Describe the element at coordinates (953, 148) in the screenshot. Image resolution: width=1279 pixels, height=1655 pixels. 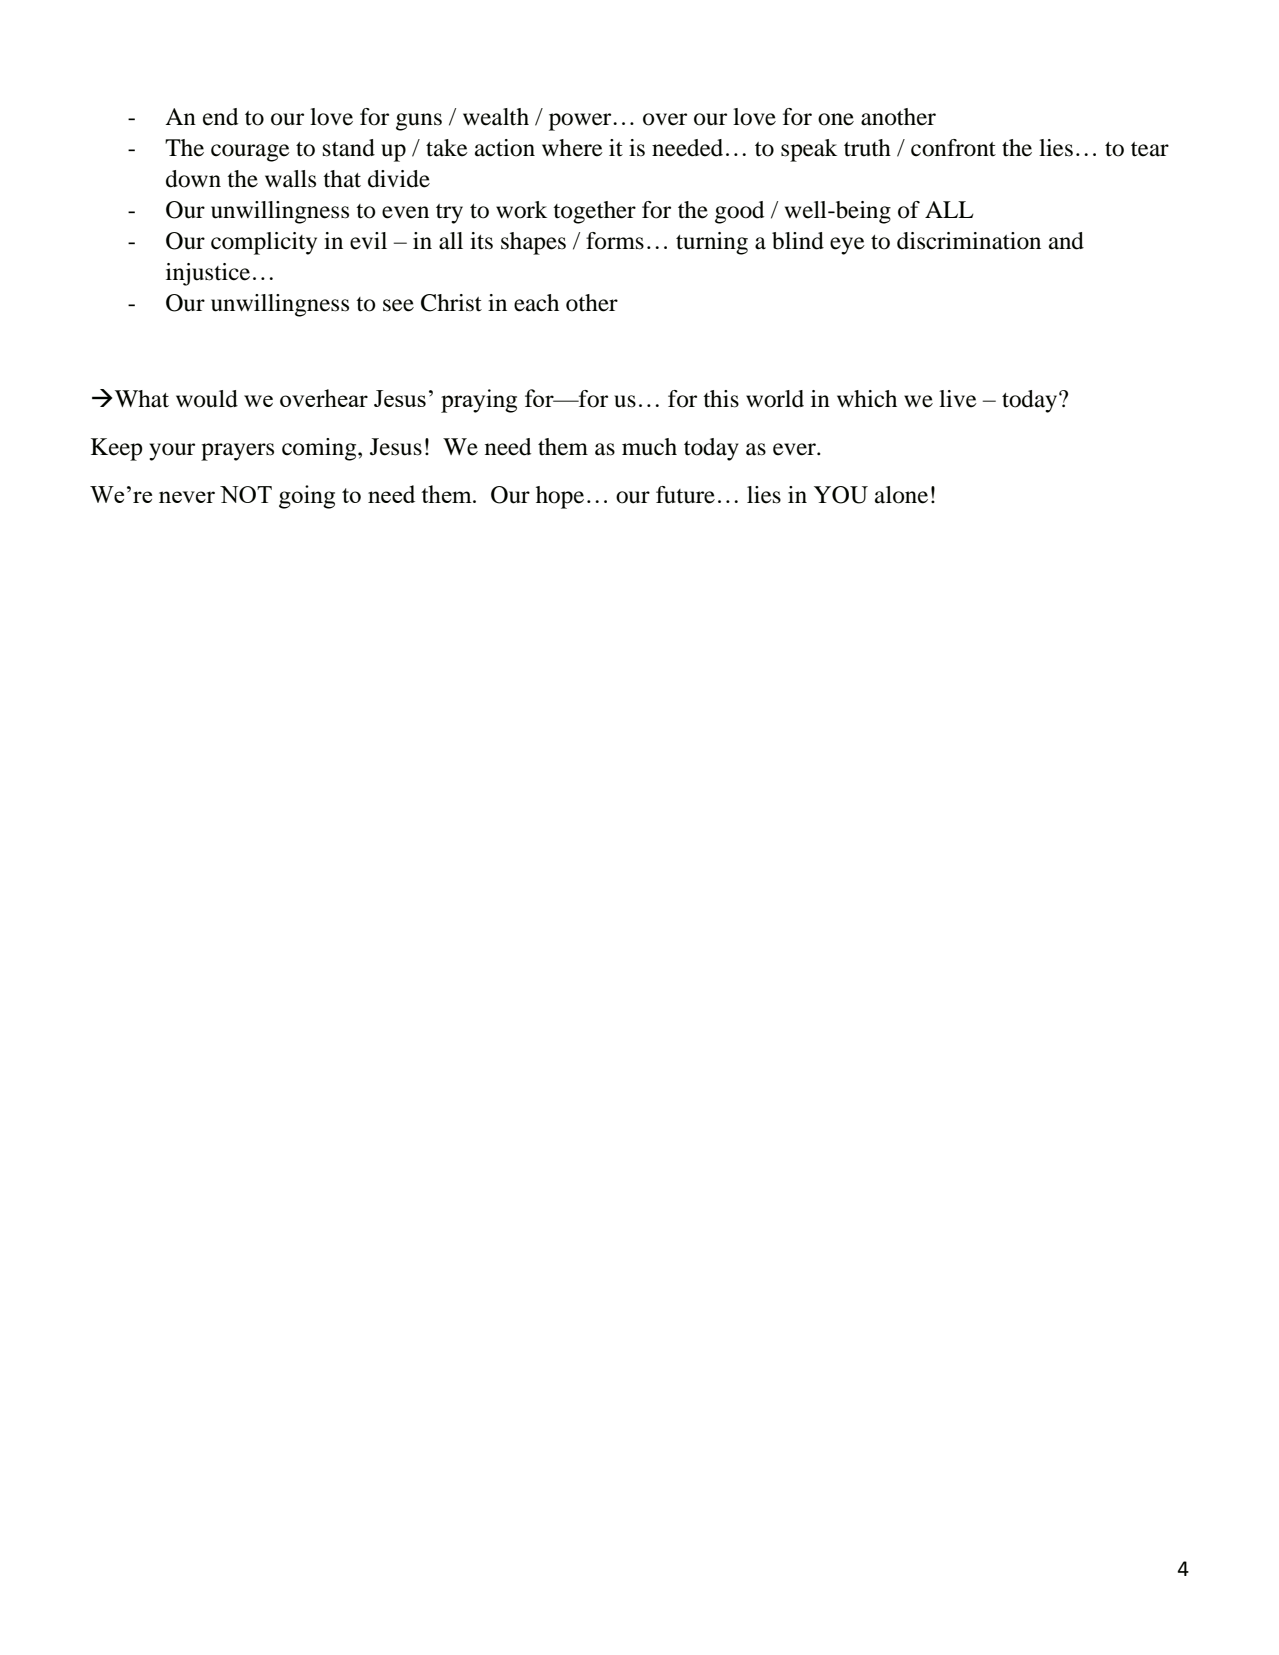
I see `confront` at that location.
